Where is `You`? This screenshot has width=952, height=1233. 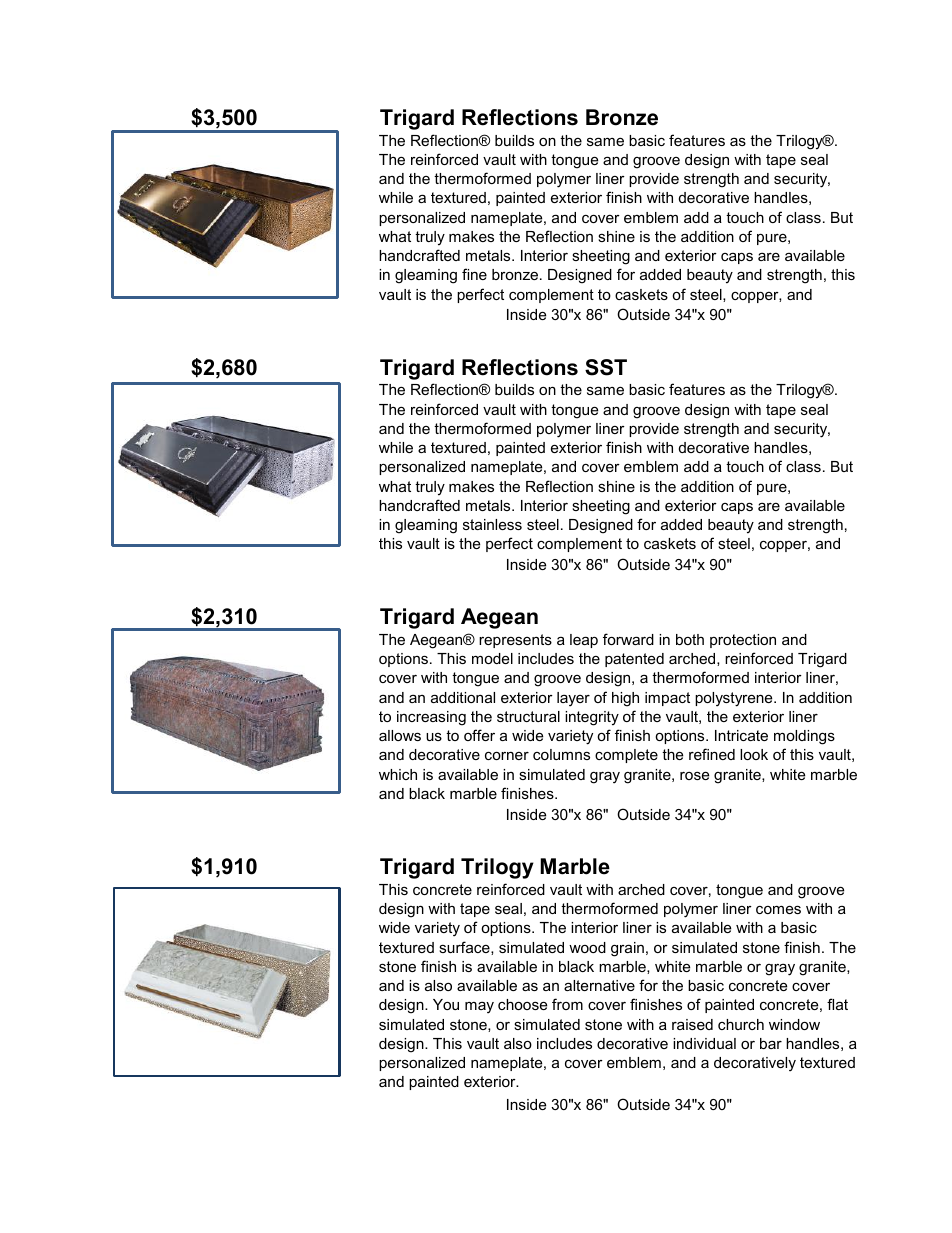 You is located at coordinates (446, 1004).
